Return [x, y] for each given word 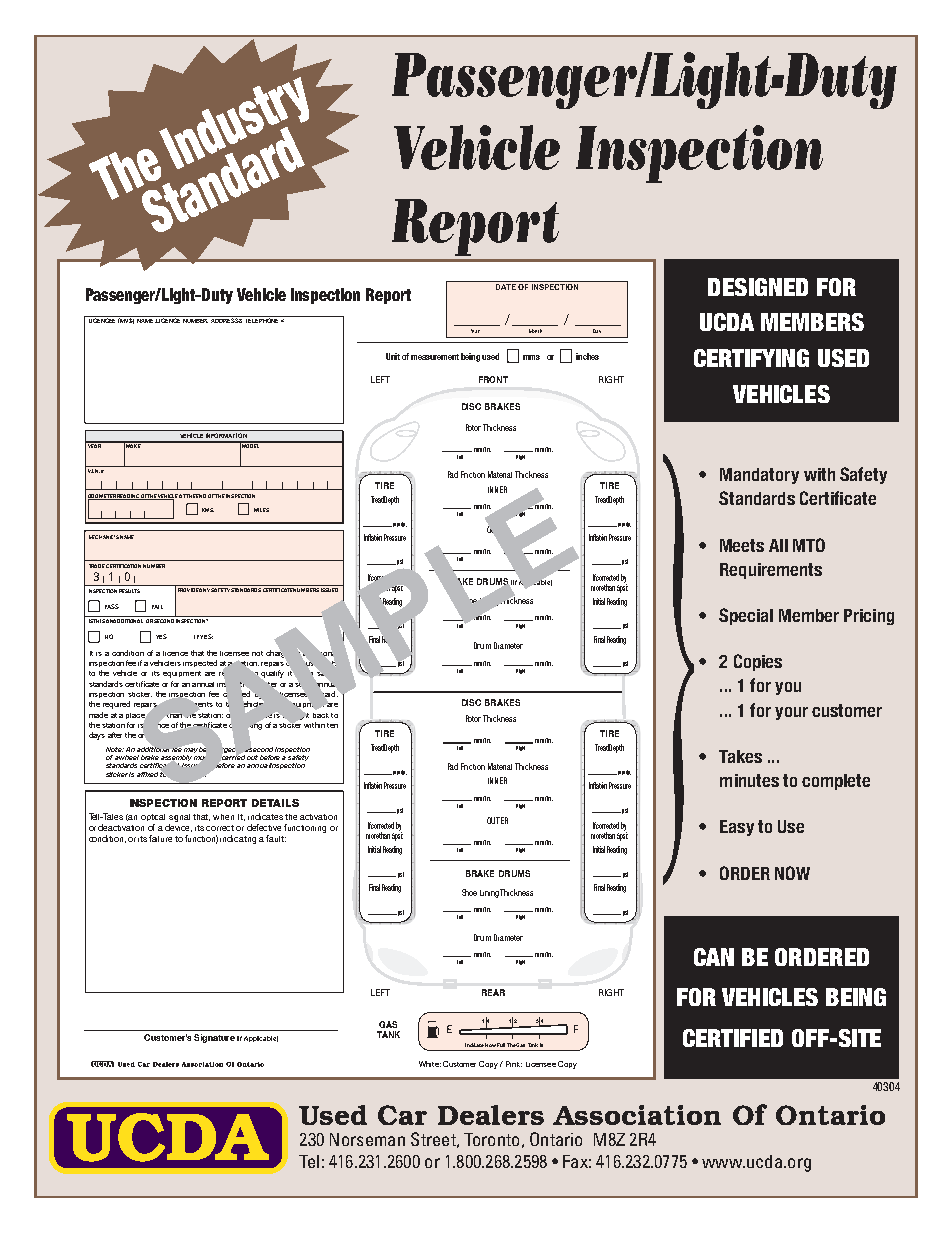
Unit [393, 356]
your [791, 713]
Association [637, 1115]
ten [332, 725]
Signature [214, 1038]
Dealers [491, 1115]
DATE [506, 287]
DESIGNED [758, 287]
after [115, 735]
